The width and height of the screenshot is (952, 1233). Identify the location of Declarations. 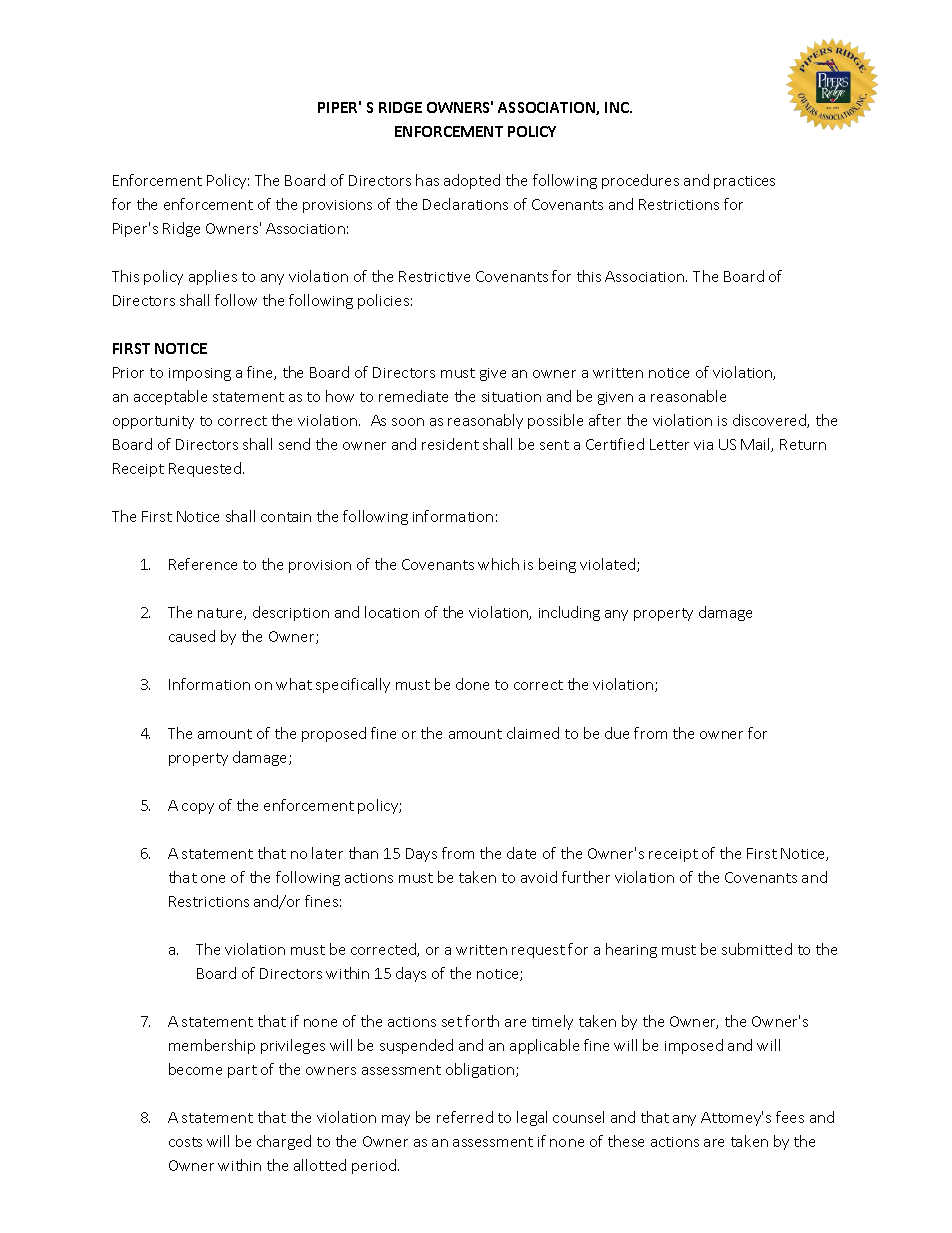
(465, 204).
